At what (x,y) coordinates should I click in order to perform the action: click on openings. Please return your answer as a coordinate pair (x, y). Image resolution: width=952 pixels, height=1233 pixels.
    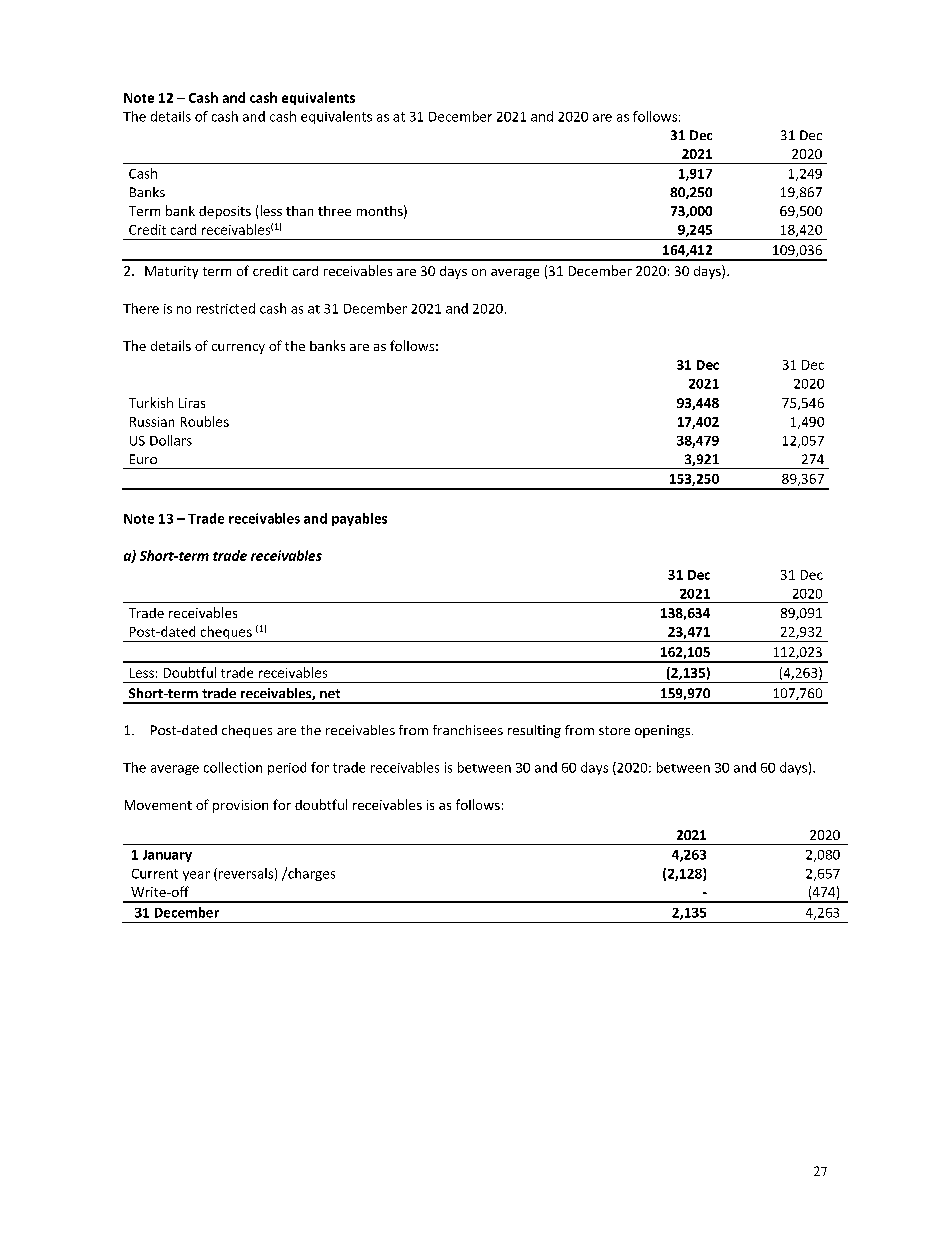
    Looking at the image, I should click on (664, 731).
